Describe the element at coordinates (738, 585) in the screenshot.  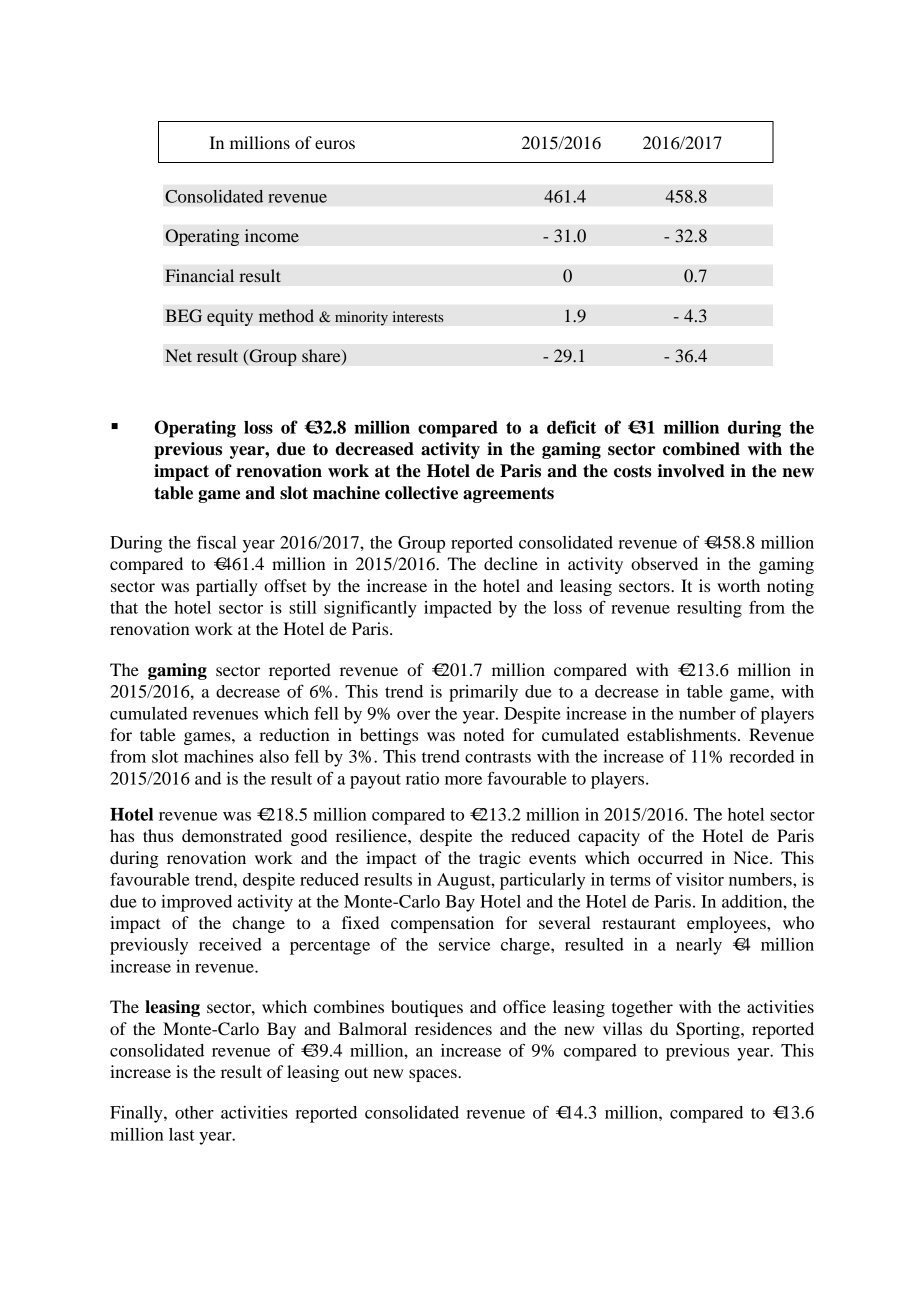
I see `worth` at that location.
